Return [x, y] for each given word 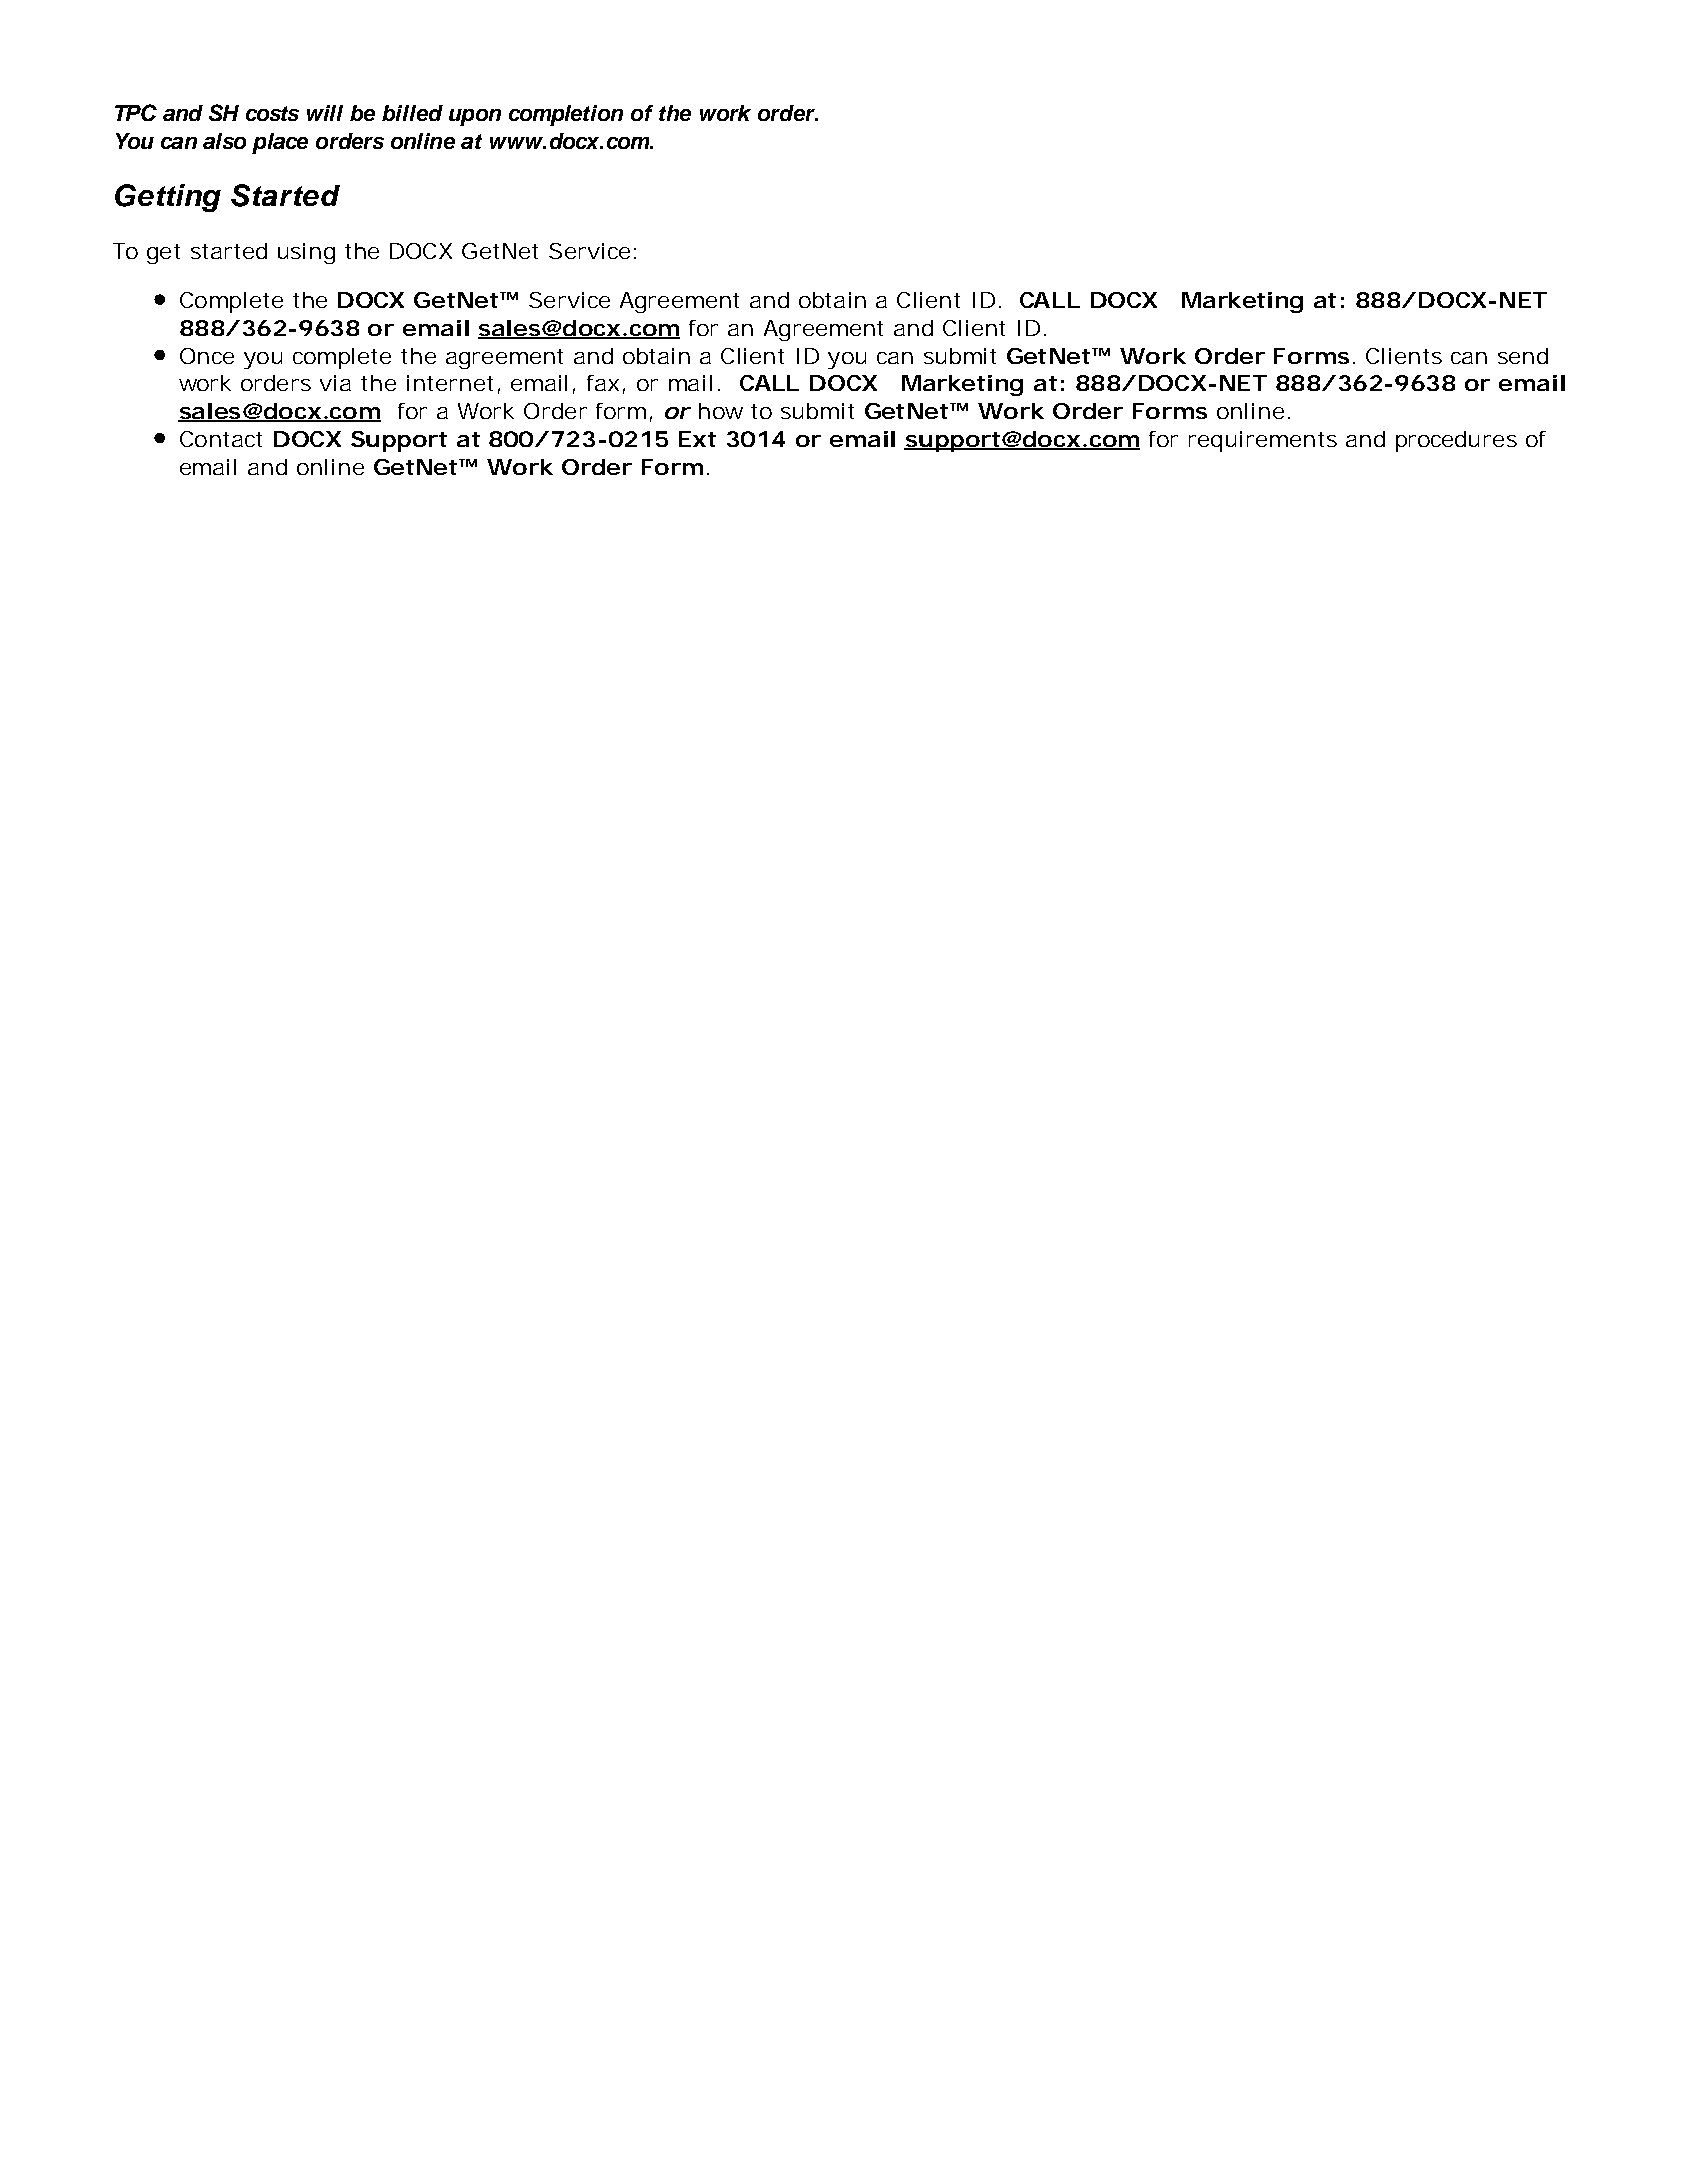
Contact [221, 439]
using [306, 253]
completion [566, 115]
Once [207, 356]
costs [272, 113]
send [1523, 356]
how [721, 411]
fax [603, 383]
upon [475, 117]
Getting [168, 198]
